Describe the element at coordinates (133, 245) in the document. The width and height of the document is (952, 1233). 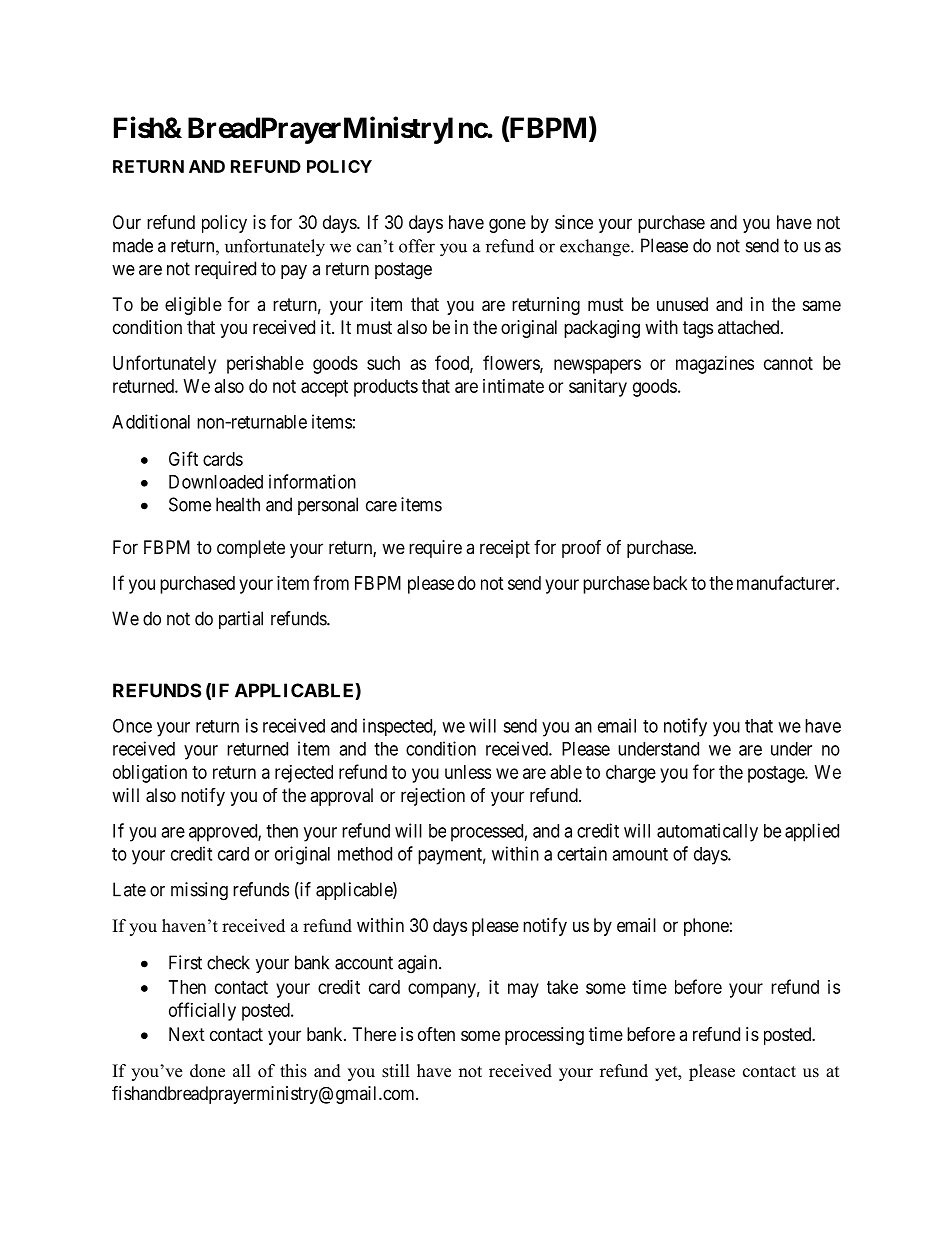
I see `made` at that location.
